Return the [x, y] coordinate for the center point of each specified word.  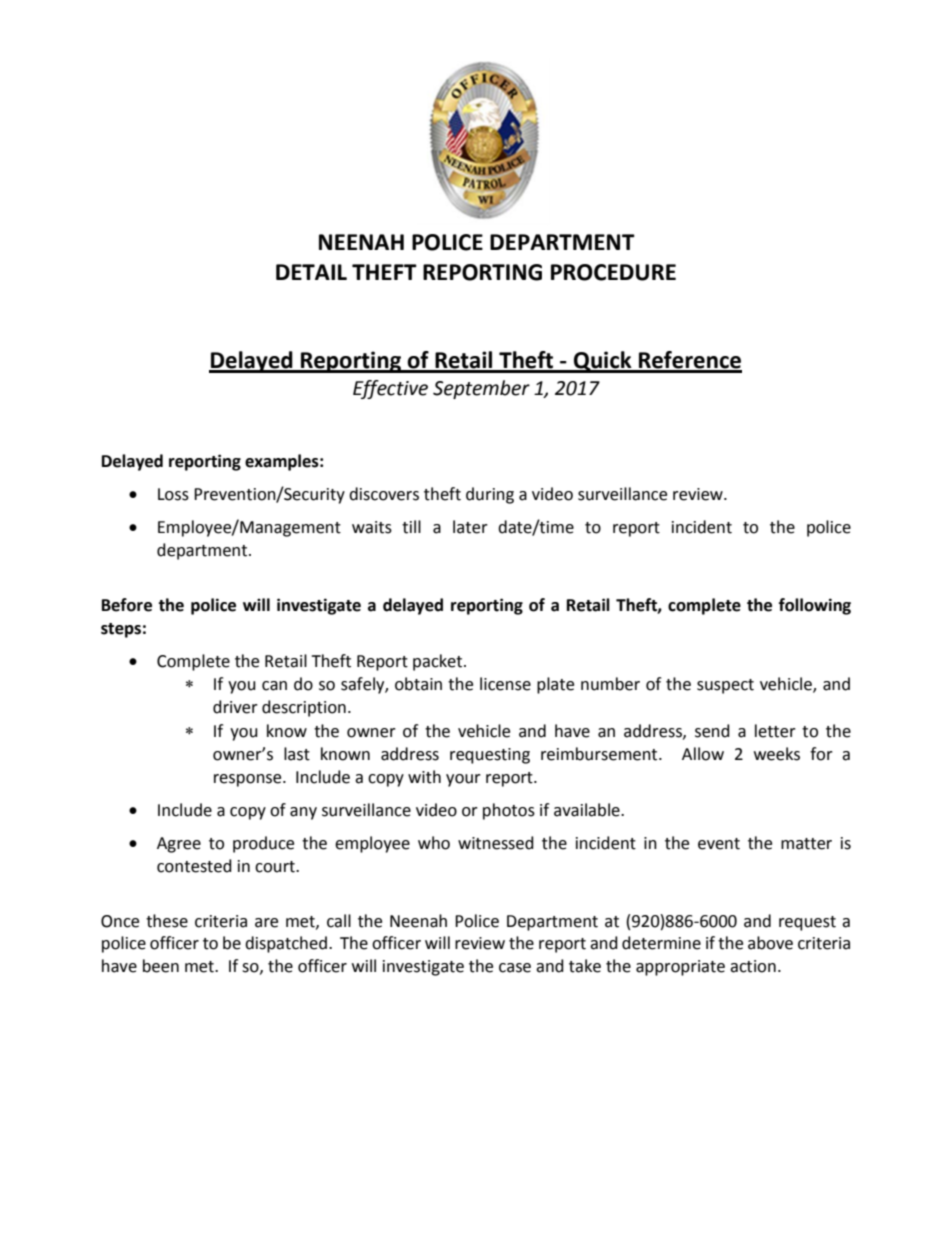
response [249, 780]
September [481, 389]
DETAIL [311, 272]
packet [439, 662]
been [161, 966]
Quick [603, 362]
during [490, 495]
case [515, 968]
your [463, 780]
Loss [173, 494]
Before [127, 605]
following [815, 606]
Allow [703, 754]
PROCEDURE [613, 272]
